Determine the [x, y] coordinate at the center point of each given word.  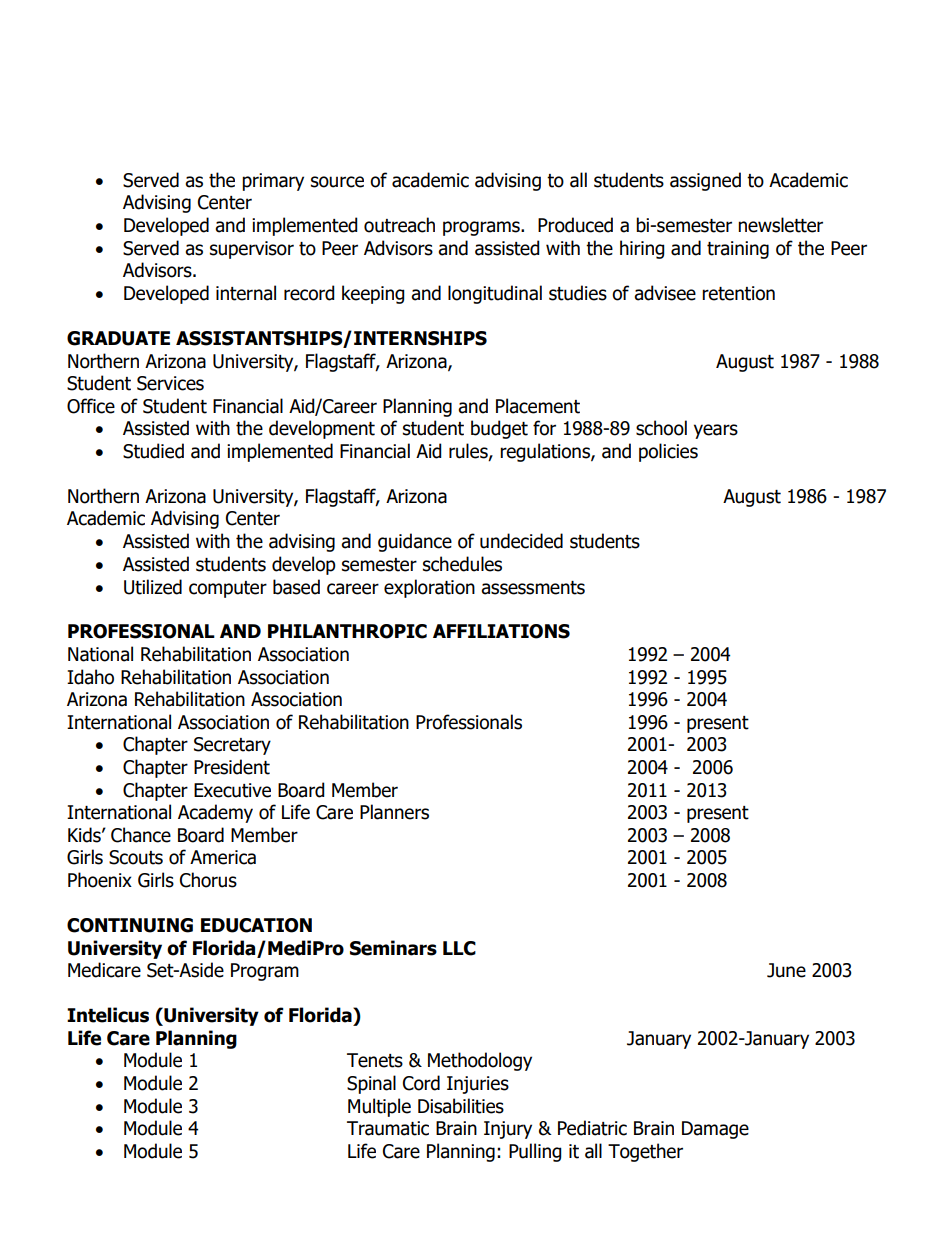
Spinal [371, 1084]
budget [499, 429]
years [716, 431]
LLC [459, 948]
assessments [533, 588]
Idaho [90, 677]
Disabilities [461, 1106]
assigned [705, 181]
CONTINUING [130, 925]
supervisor [252, 250]
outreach [399, 225]
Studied [153, 451]
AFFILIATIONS [501, 631]
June [786, 970]
